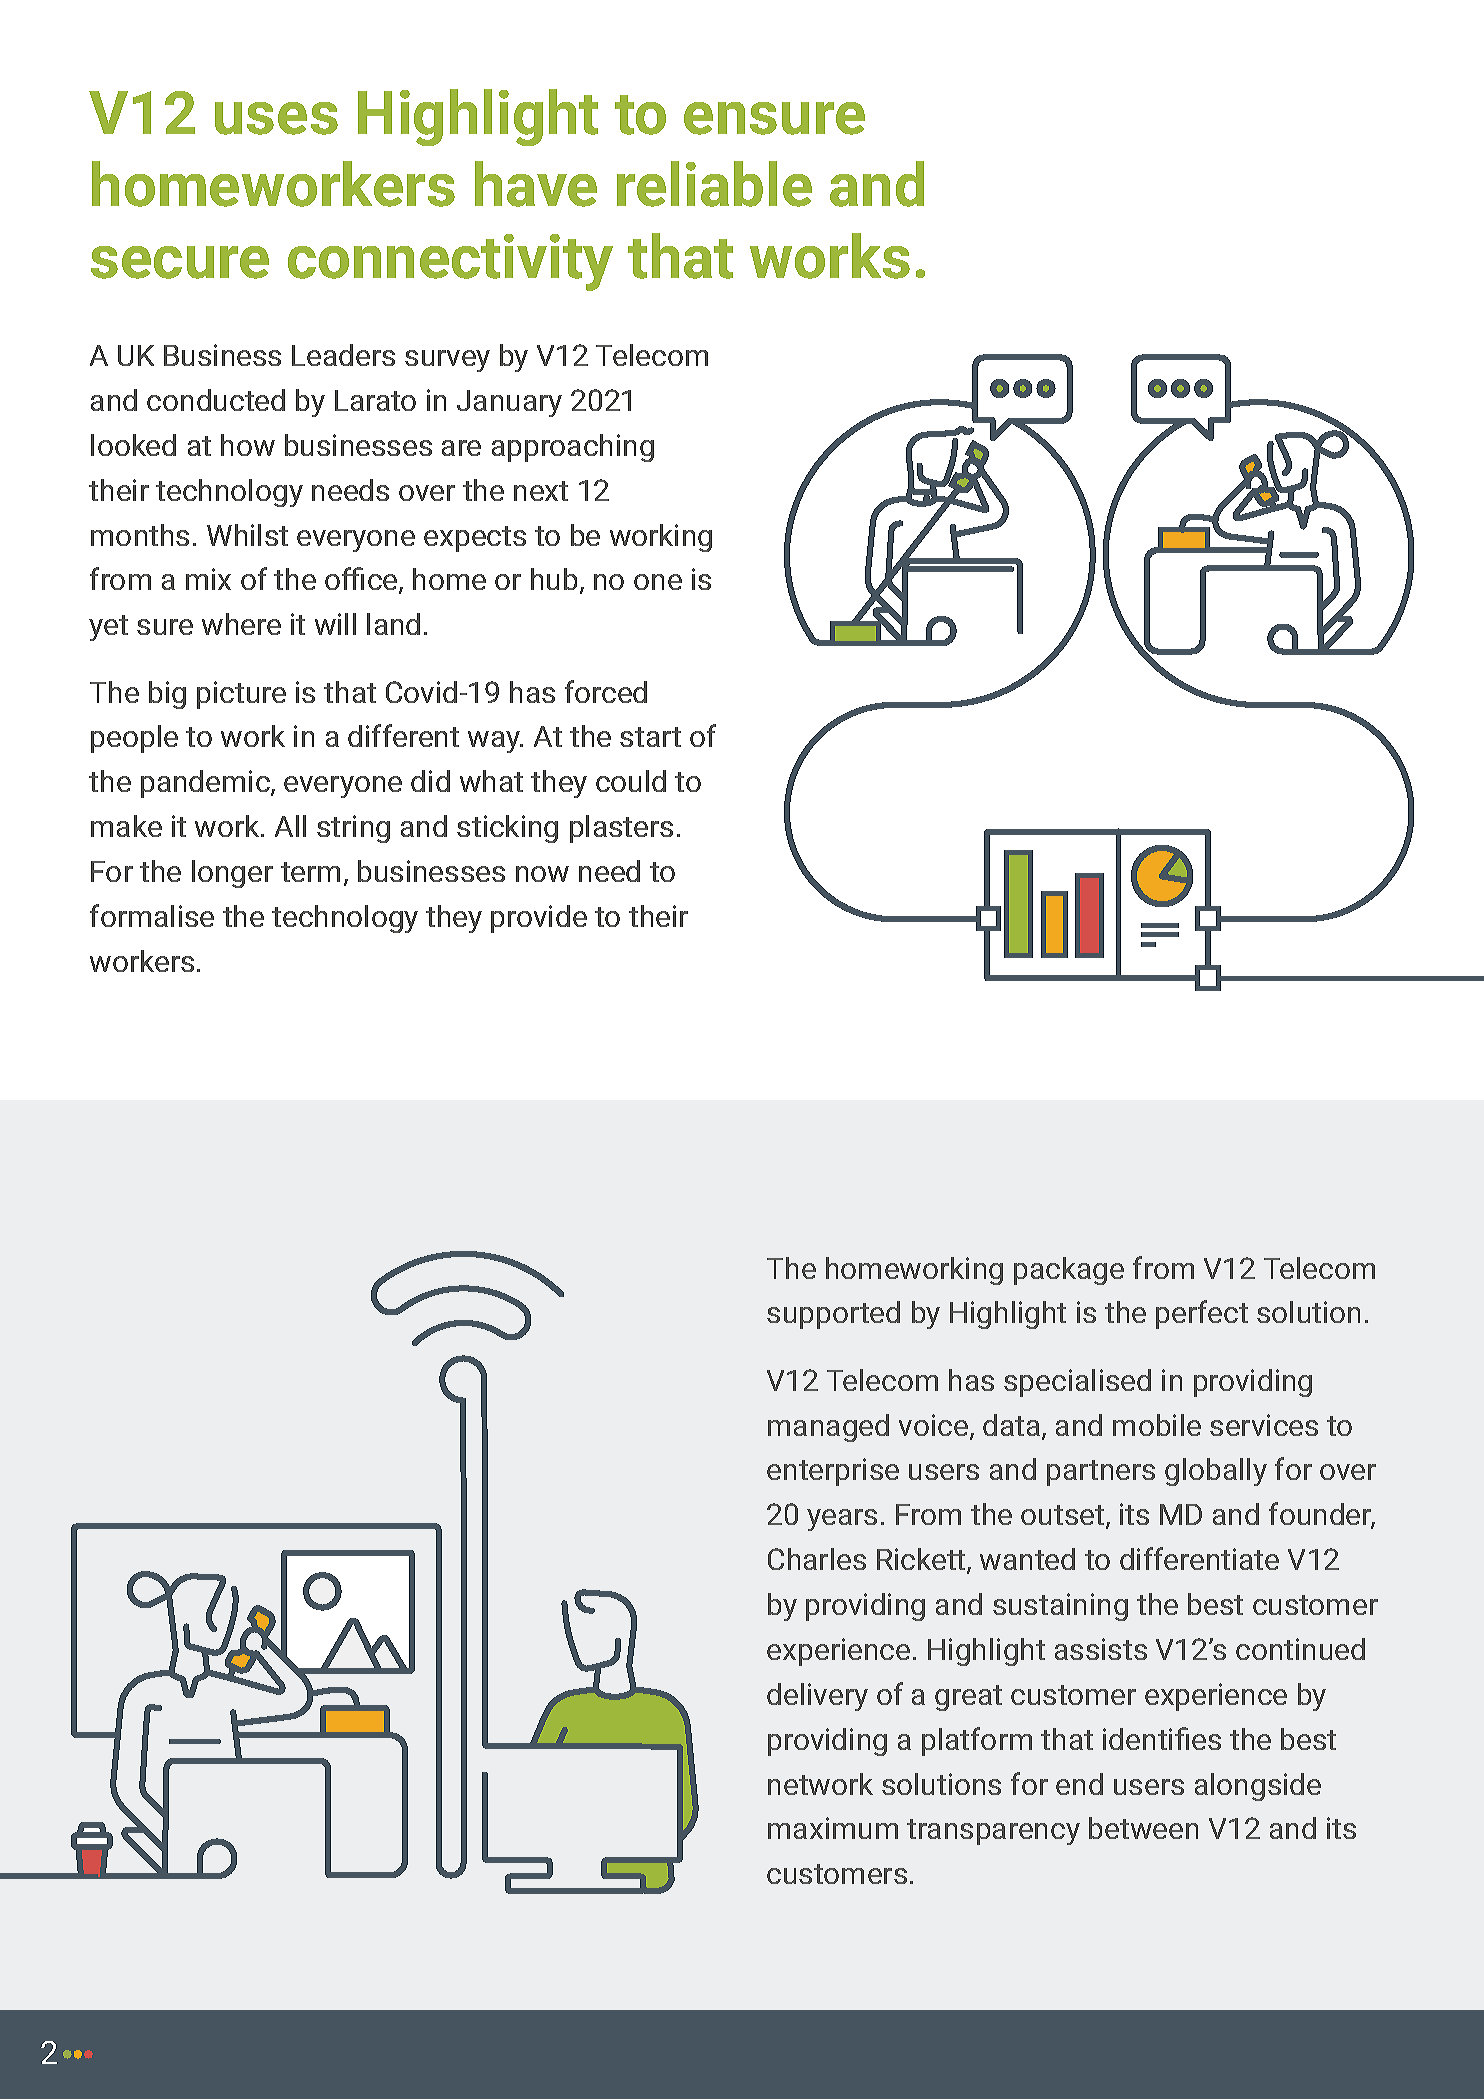  What do you see at coordinates (152, 915) in the page?
I see `formalise` at bounding box center [152, 915].
